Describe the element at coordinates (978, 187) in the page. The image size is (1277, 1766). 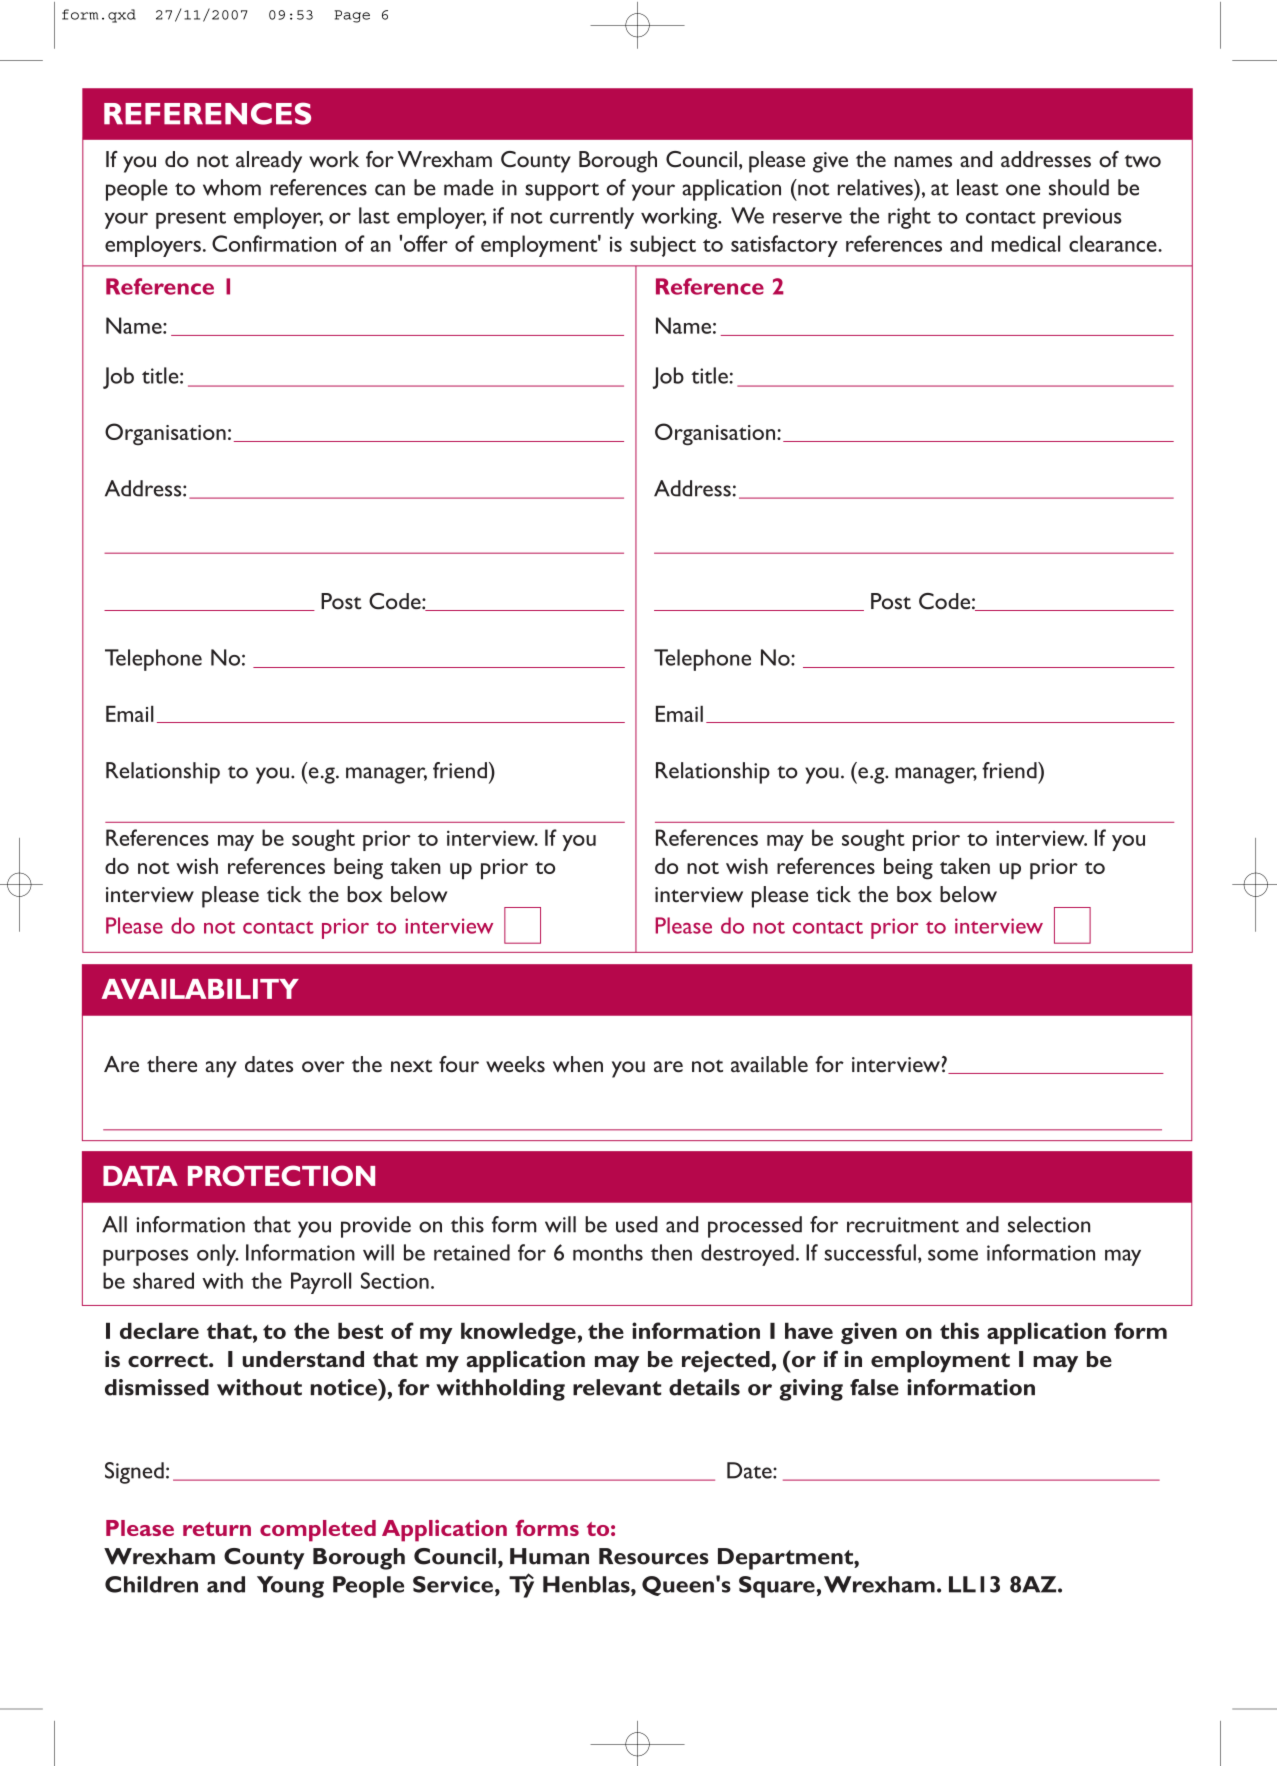
I see `least` at that location.
